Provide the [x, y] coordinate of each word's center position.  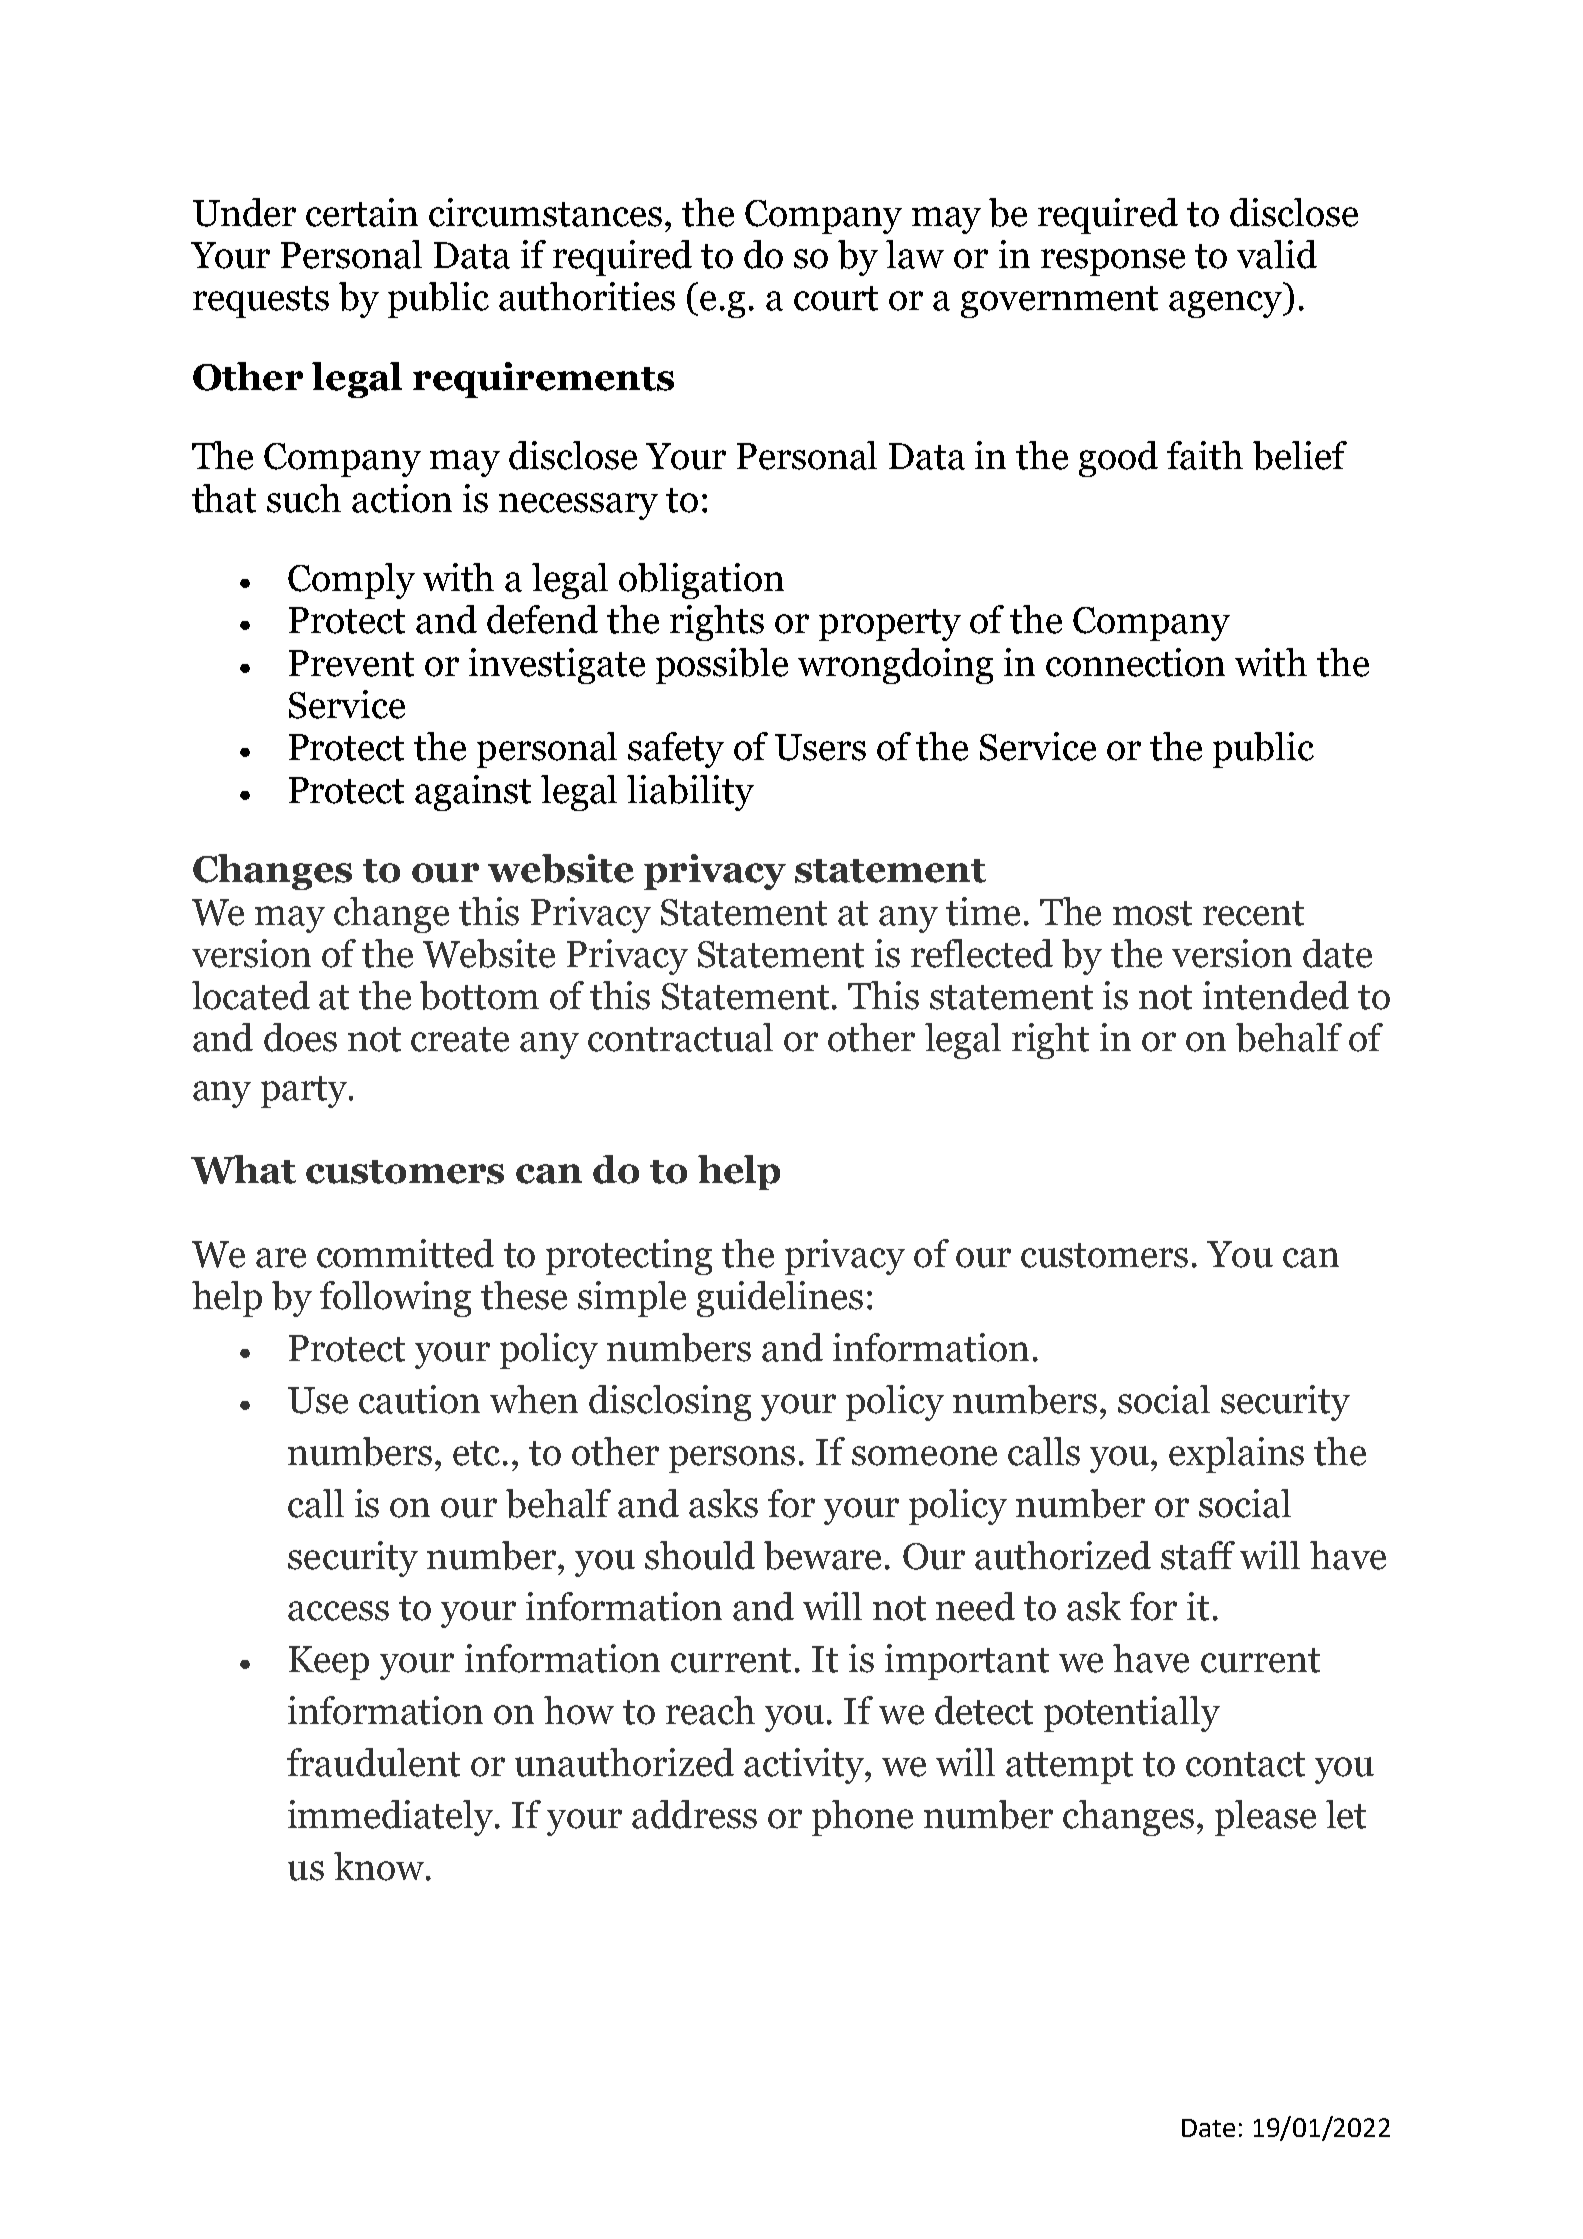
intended [1276, 995]
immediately [392, 1818]
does [300, 1037]
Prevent [351, 663]
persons [732, 1459]
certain [362, 212]
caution [419, 1399]
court [836, 298]
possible [722, 666]
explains [1236, 1455]
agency [1226, 304]
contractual [680, 1037]
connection [1135, 662]
